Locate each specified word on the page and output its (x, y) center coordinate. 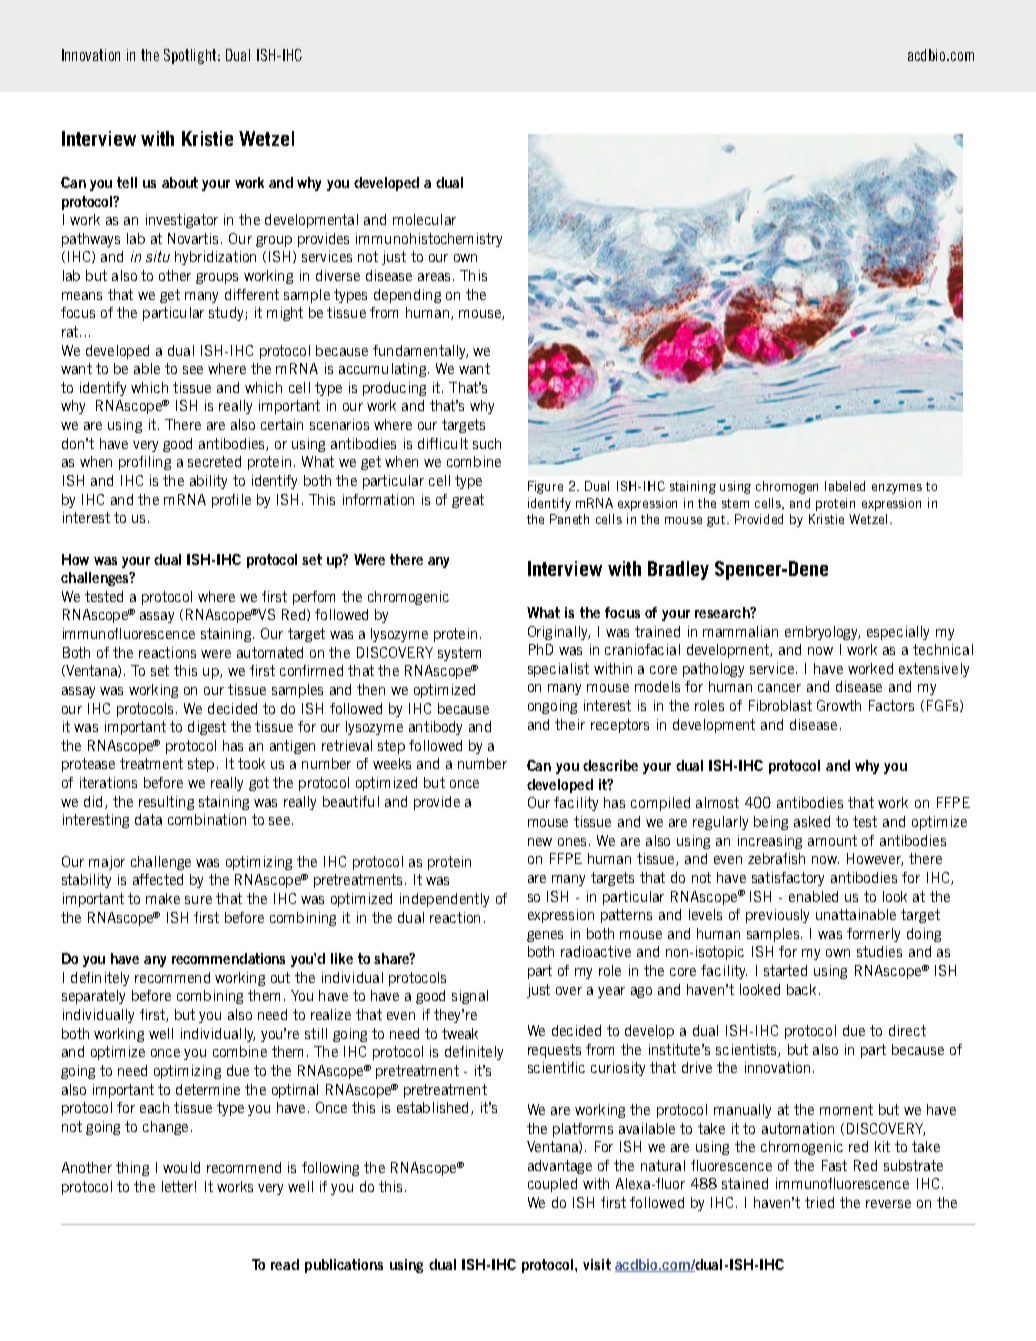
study (227, 314)
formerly (873, 935)
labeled (845, 486)
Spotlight (192, 56)
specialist (558, 670)
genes (545, 936)
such (487, 443)
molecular (424, 219)
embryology (822, 633)
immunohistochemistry (429, 240)
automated (270, 652)
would (181, 1167)
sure (198, 900)
